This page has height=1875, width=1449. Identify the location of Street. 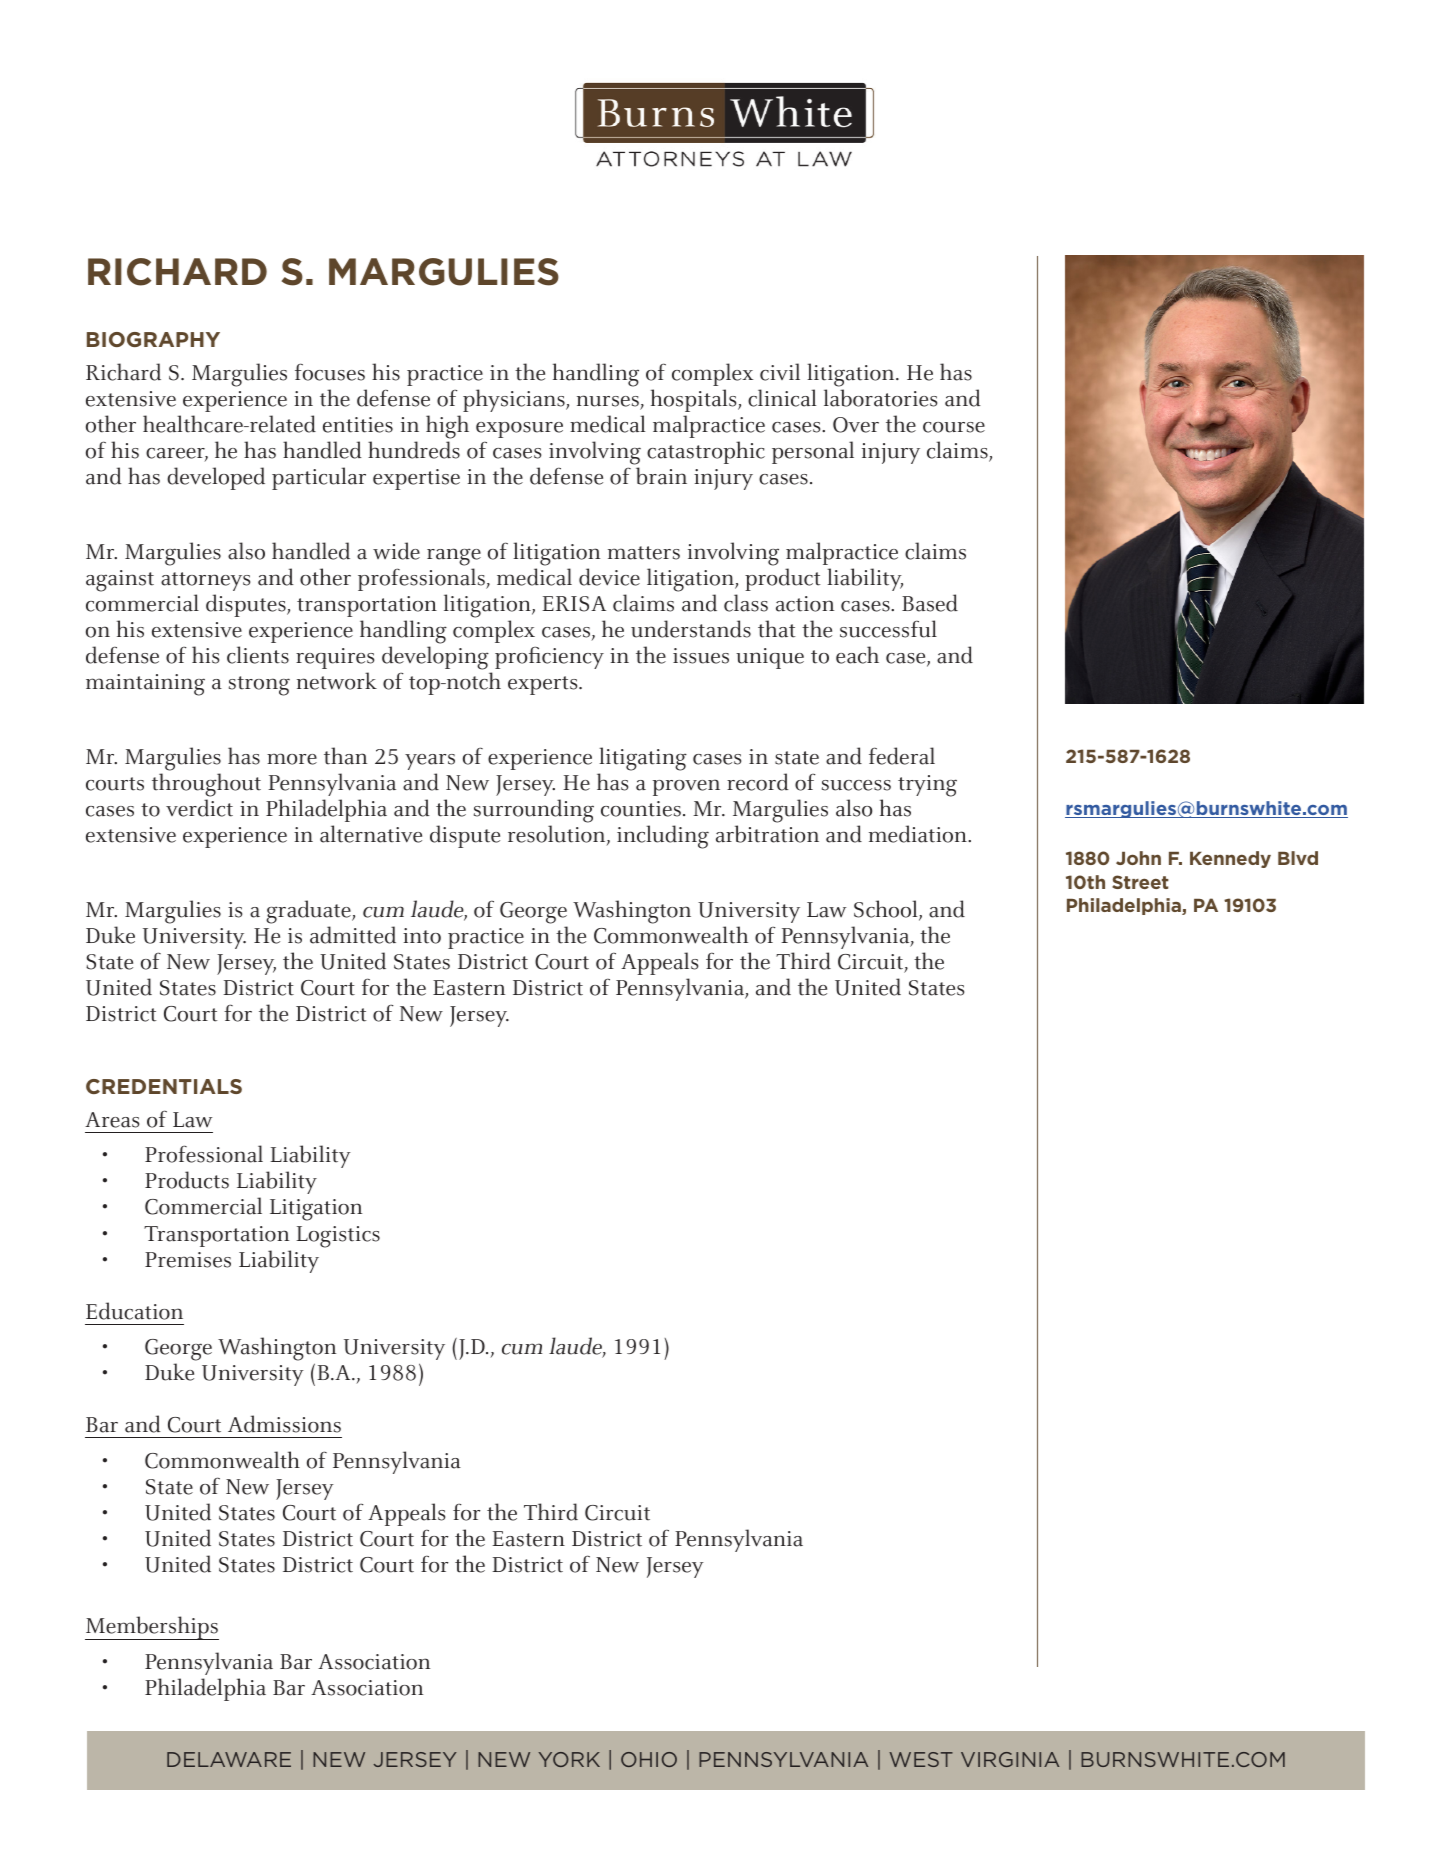
(1140, 882).
